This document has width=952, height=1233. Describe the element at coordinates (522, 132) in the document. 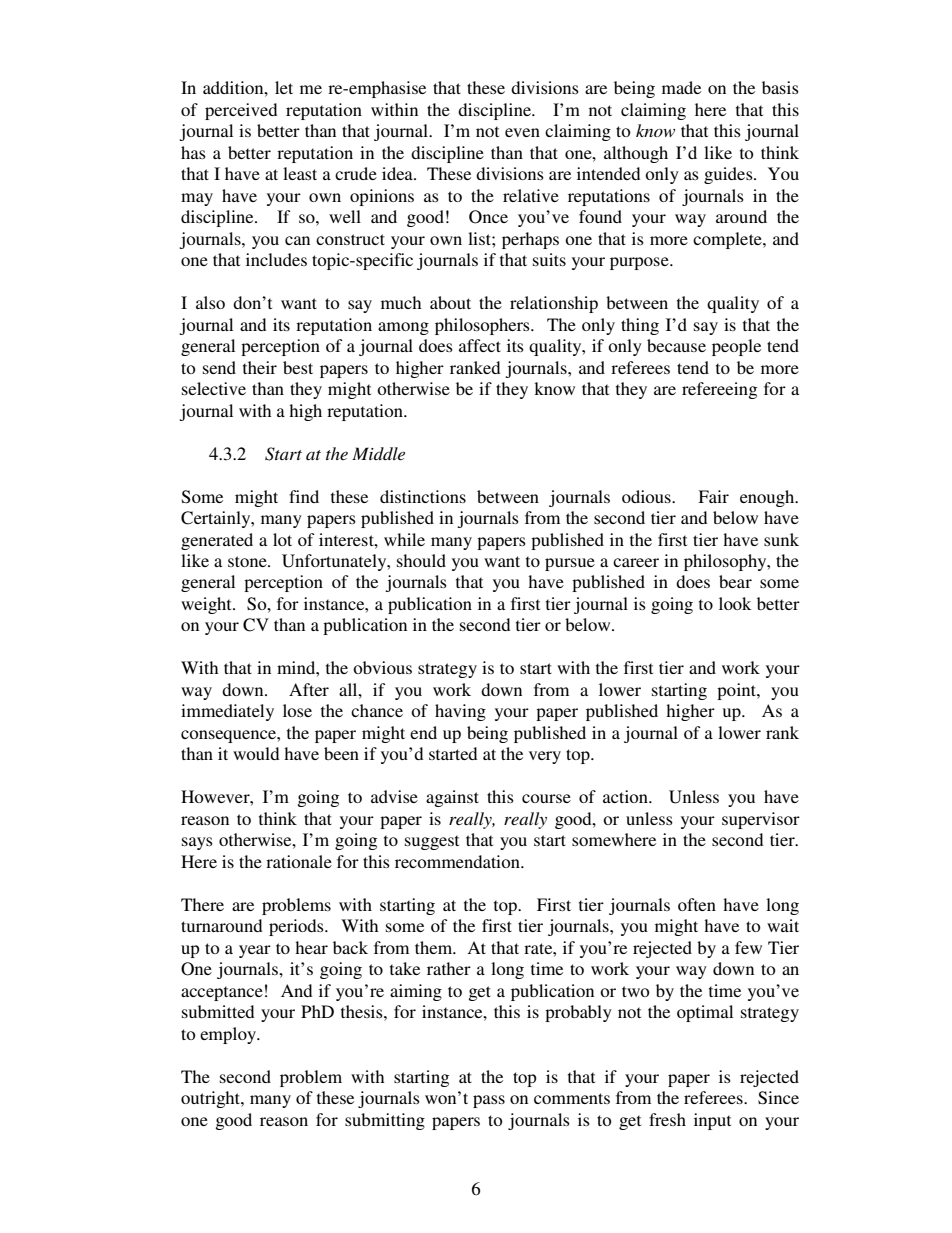

I see `even` at that location.
